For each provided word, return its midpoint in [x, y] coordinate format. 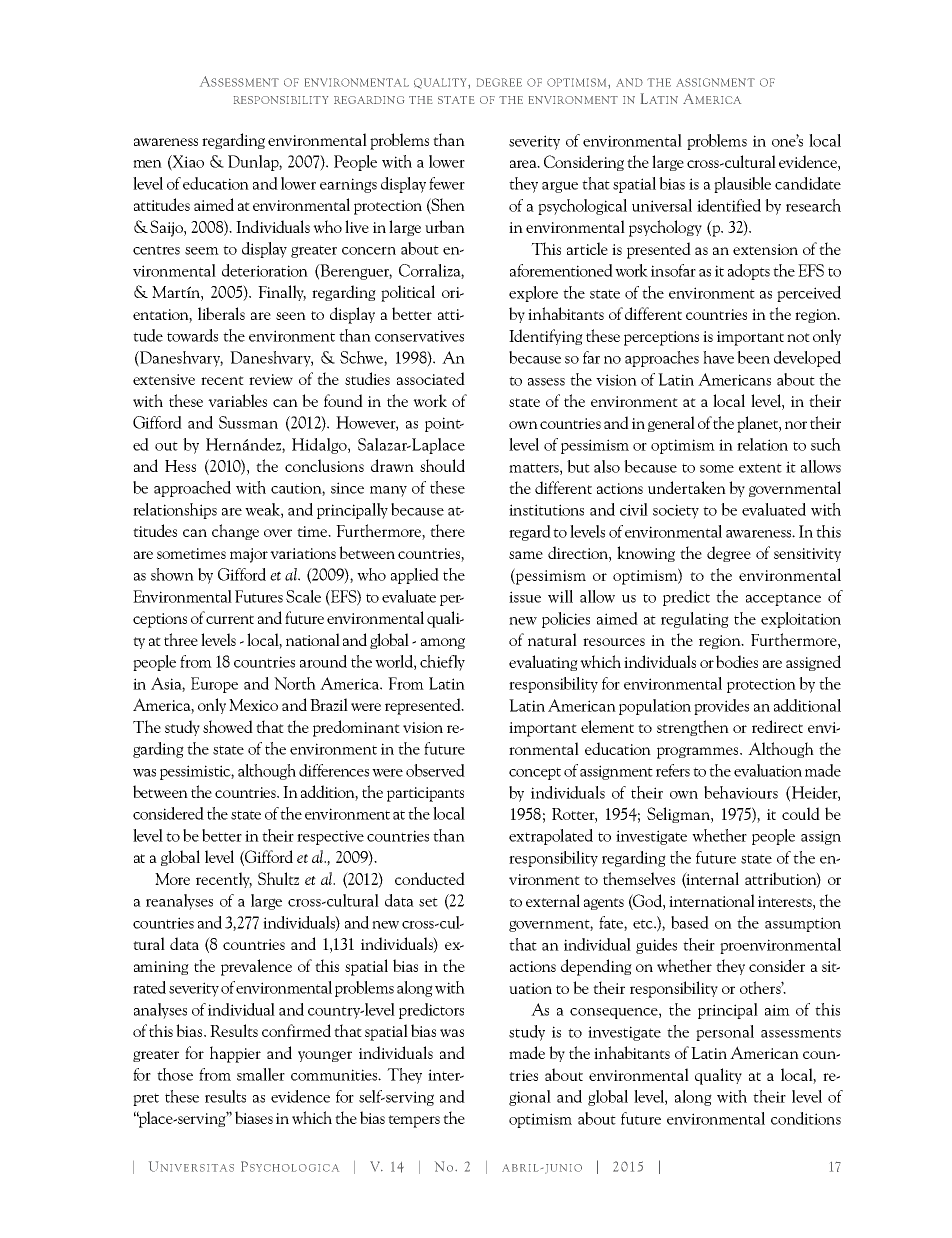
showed [228, 726]
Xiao [187, 162]
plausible [742, 185]
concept [535, 773]
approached [192, 489]
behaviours [741, 792]
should [442, 465]
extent [760, 468]
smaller [261, 1074]
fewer [447, 183]
